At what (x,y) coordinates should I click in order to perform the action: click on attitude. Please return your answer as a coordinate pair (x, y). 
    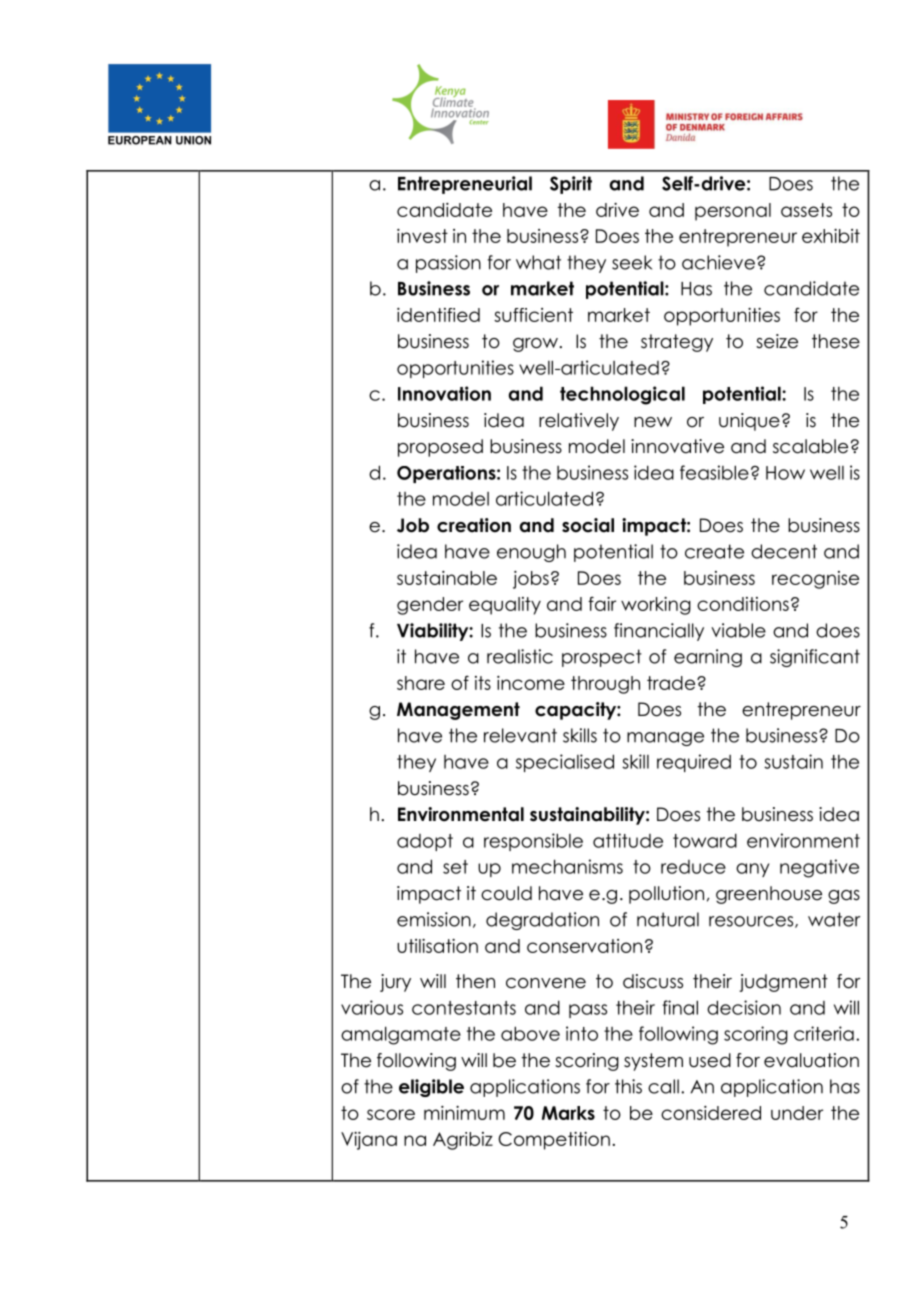
    Looking at the image, I should click on (628, 840).
